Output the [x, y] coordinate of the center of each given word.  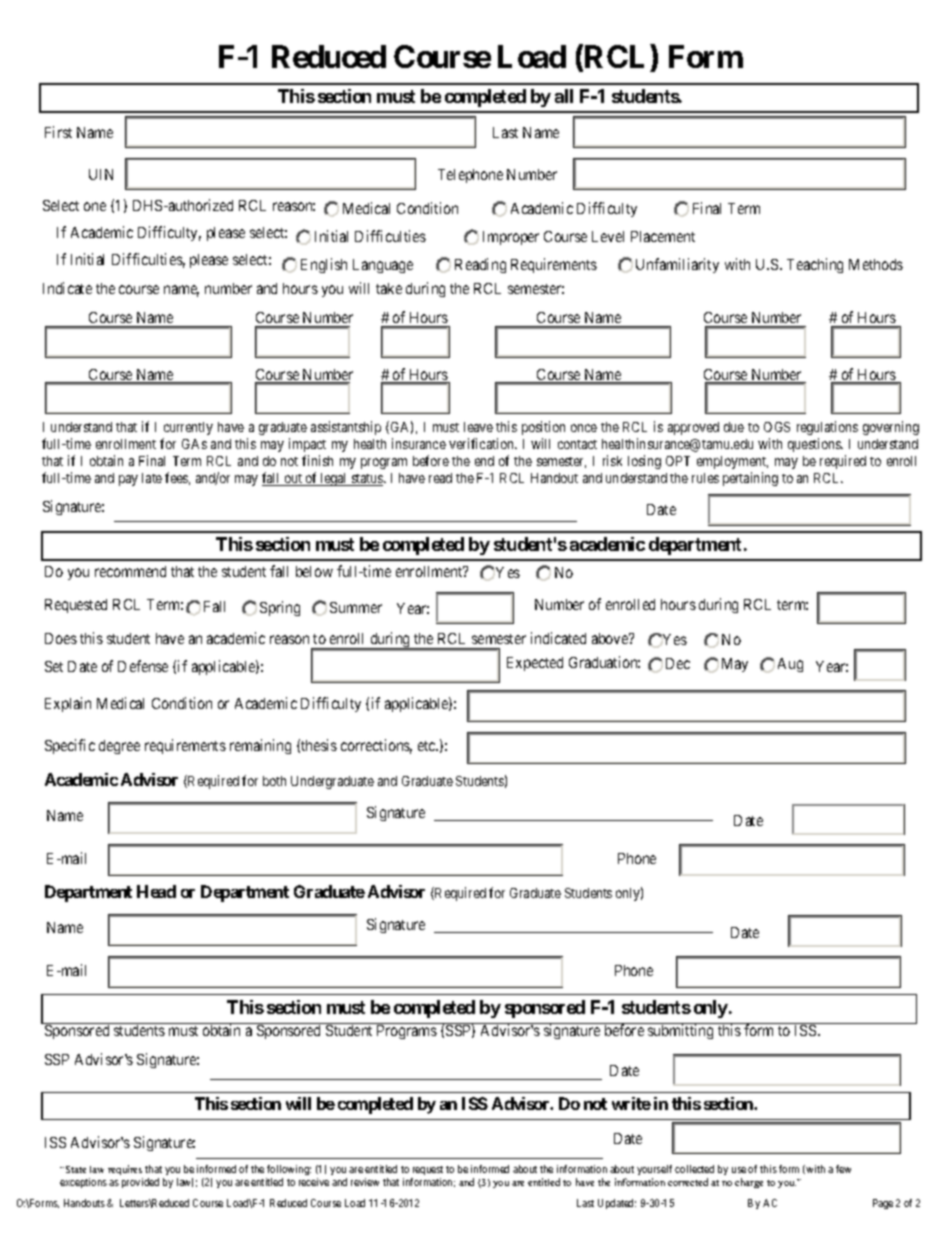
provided [140, 1183]
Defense [143, 666]
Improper [511, 238]
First [58, 132]
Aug [790, 665]
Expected [535, 664]
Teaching [815, 265]
